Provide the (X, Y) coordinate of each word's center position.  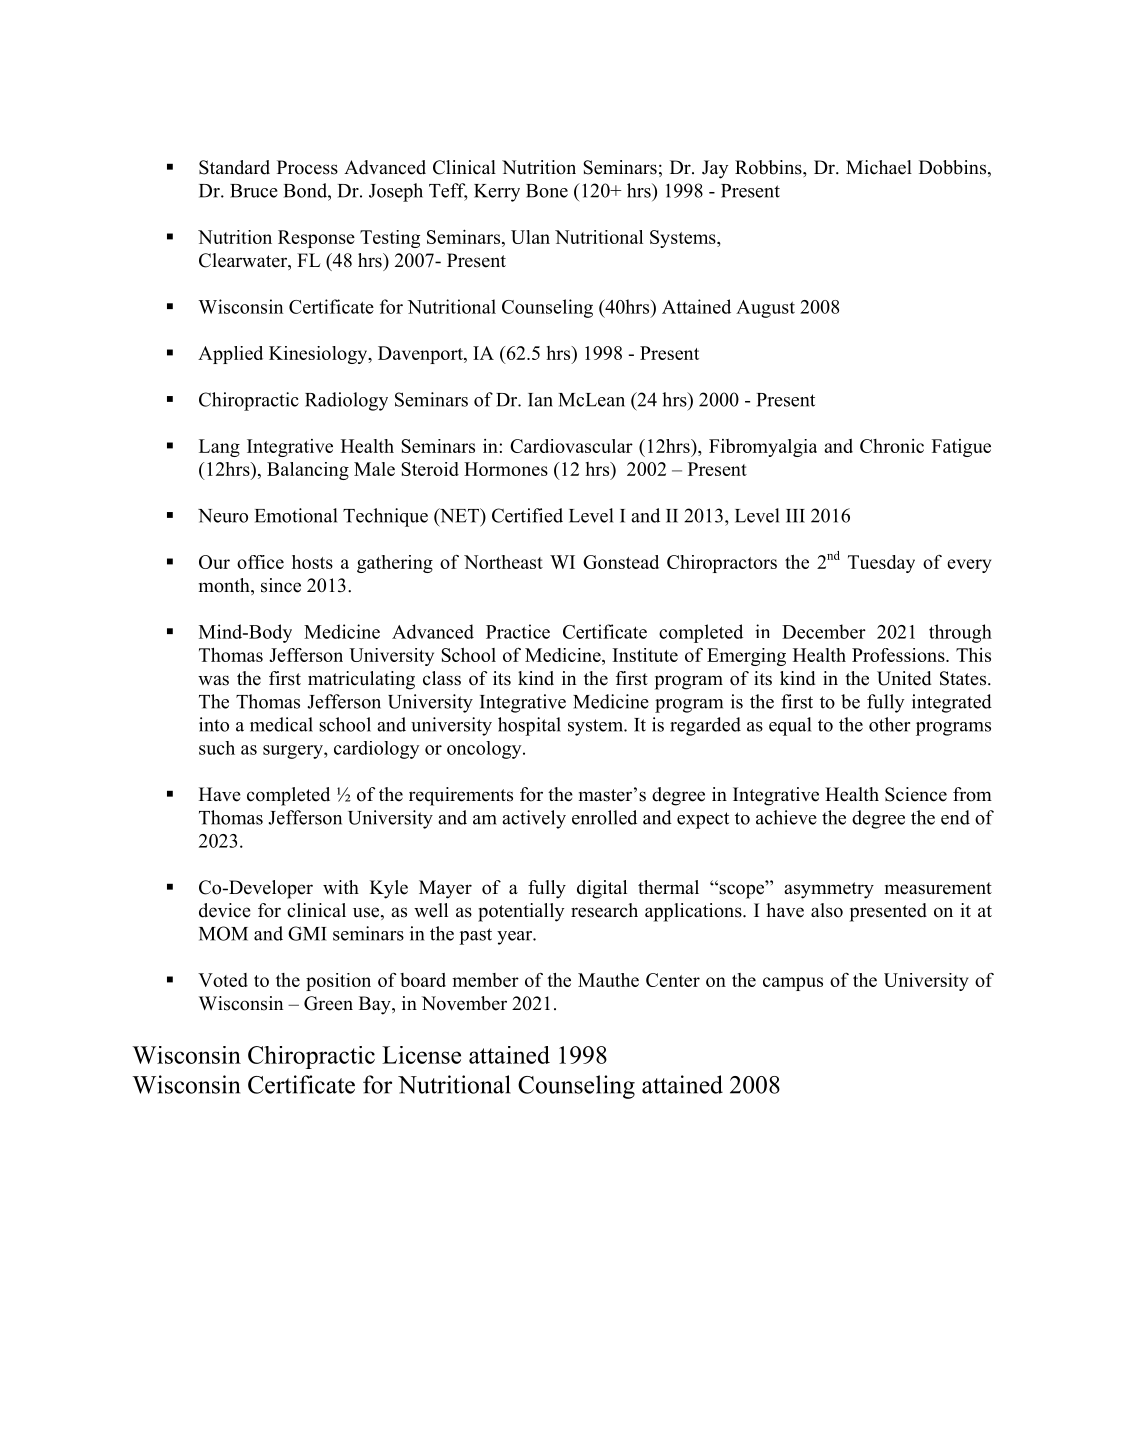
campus (793, 984)
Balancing (308, 471)
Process (307, 167)
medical (281, 724)
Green (328, 1003)
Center (673, 980)
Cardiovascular (571, 446)
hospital (529, 726)
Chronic (892, 446)
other (889, 724)
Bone (547, 191)
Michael (879, 167)
